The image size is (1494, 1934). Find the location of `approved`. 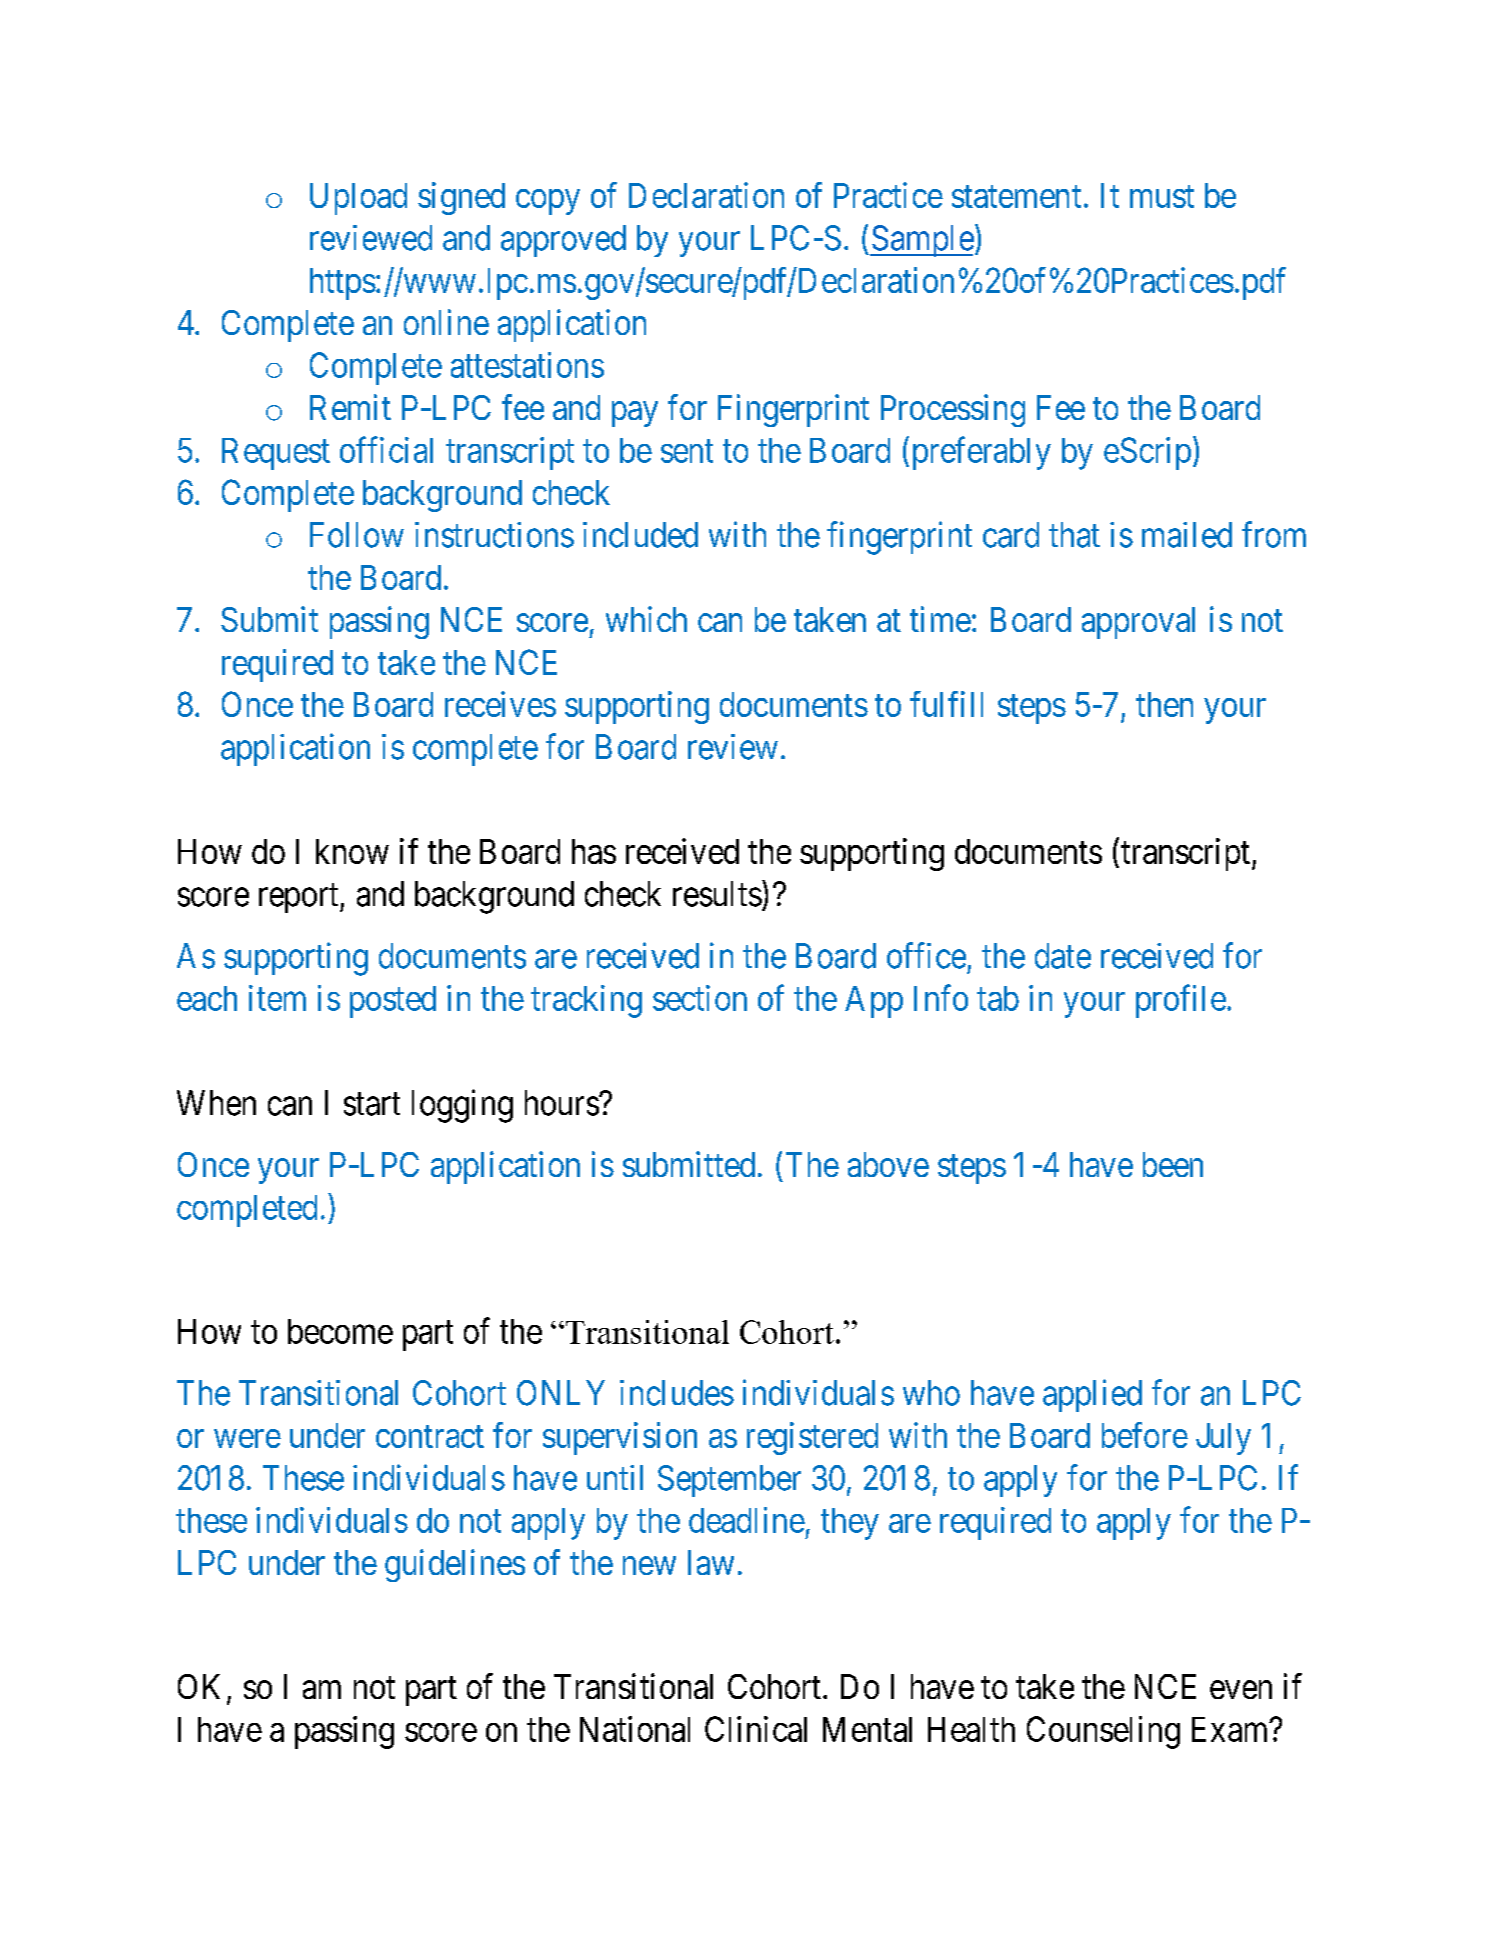

approved is located at coordinates (563, 241).
